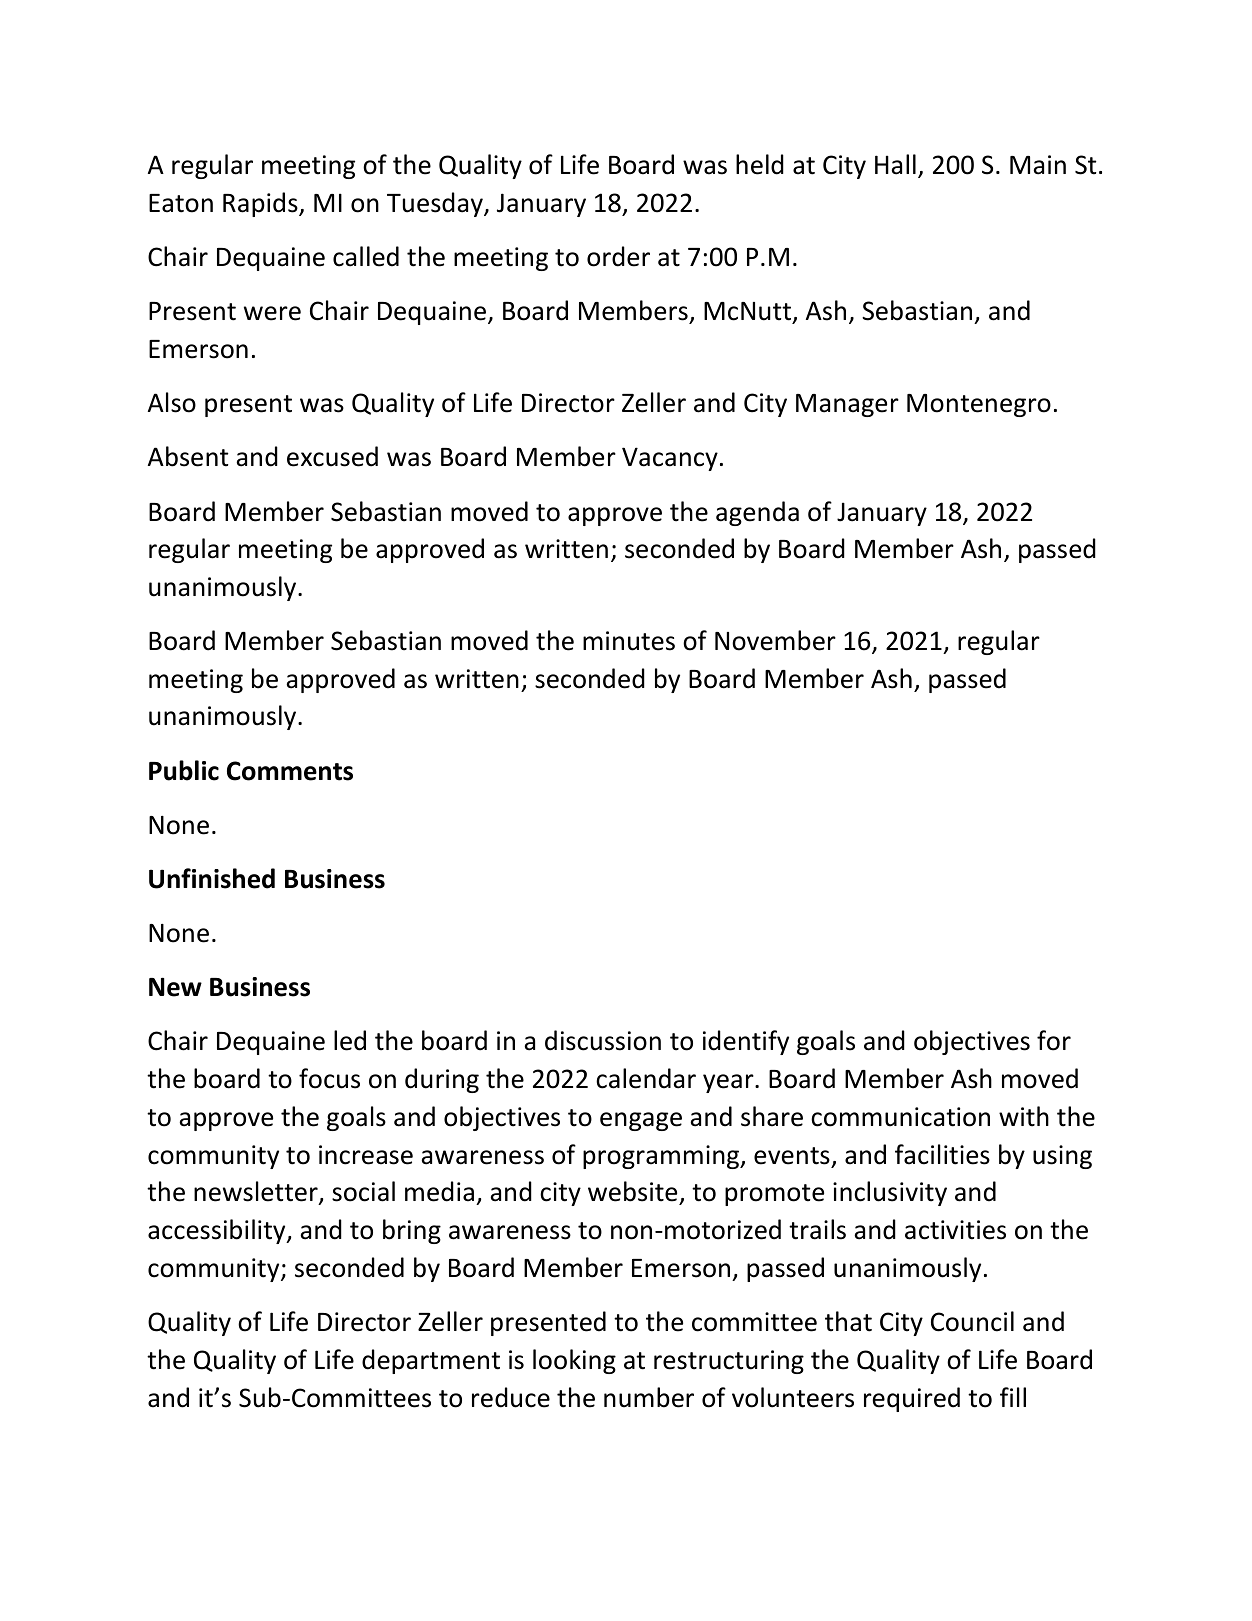  Describe the element at coordinates (775, 640) in the screenshot. I see `November` at that location.
